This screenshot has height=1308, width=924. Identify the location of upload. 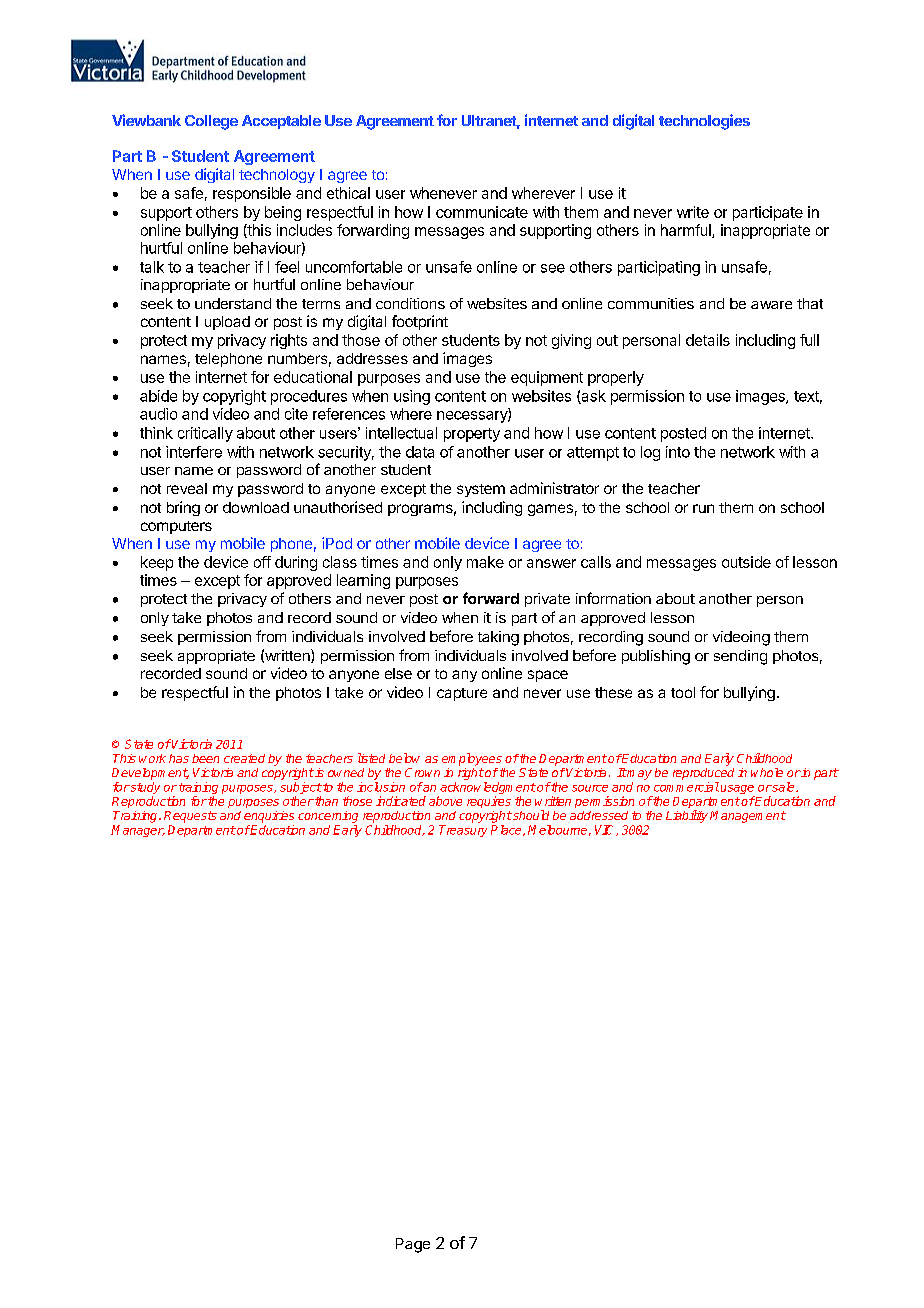
(227, 323).
